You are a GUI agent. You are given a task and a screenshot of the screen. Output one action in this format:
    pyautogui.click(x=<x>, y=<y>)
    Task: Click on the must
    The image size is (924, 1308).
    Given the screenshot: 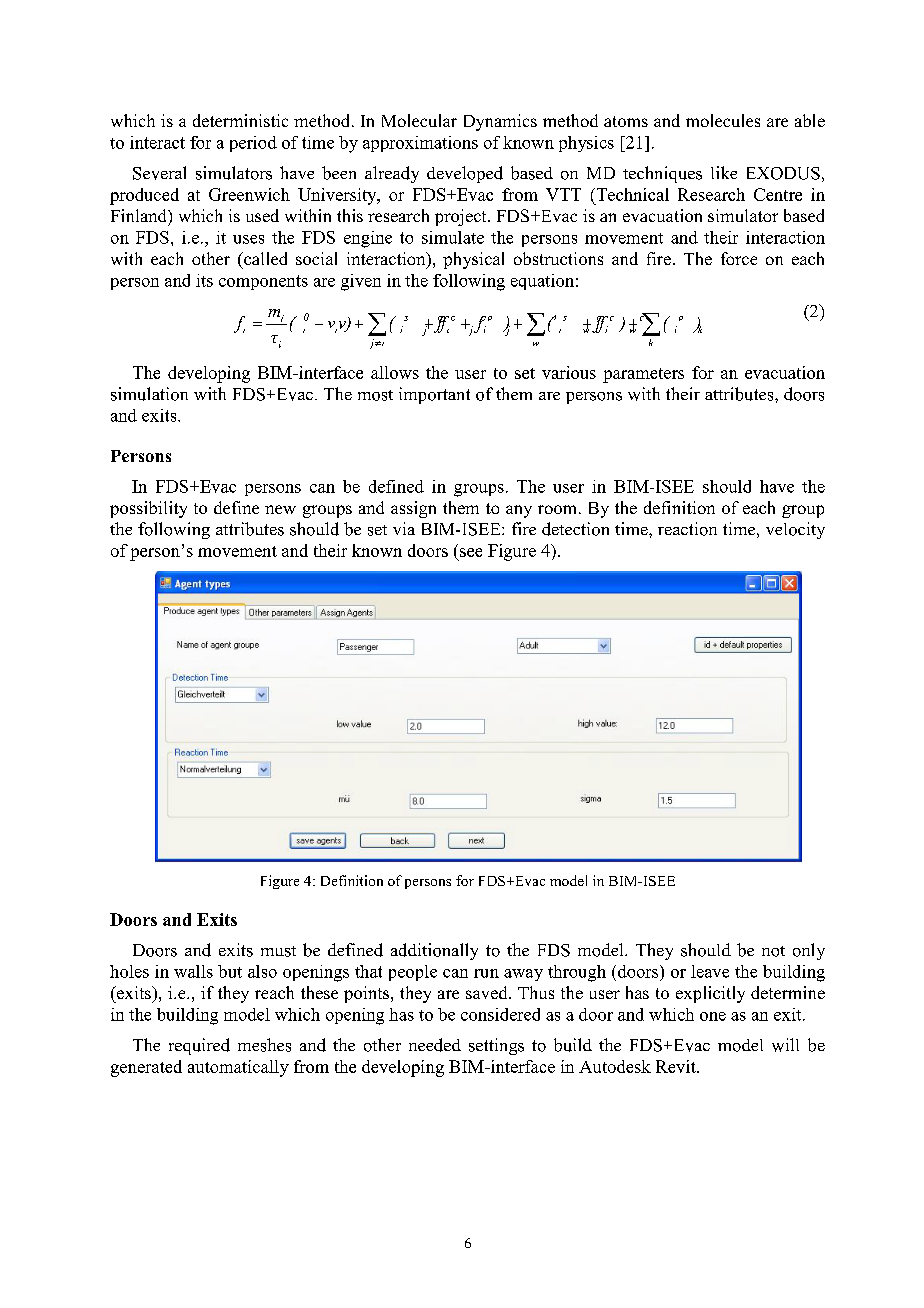 What is the action you would take?
    pyautogui.click(x=278, y=951)
